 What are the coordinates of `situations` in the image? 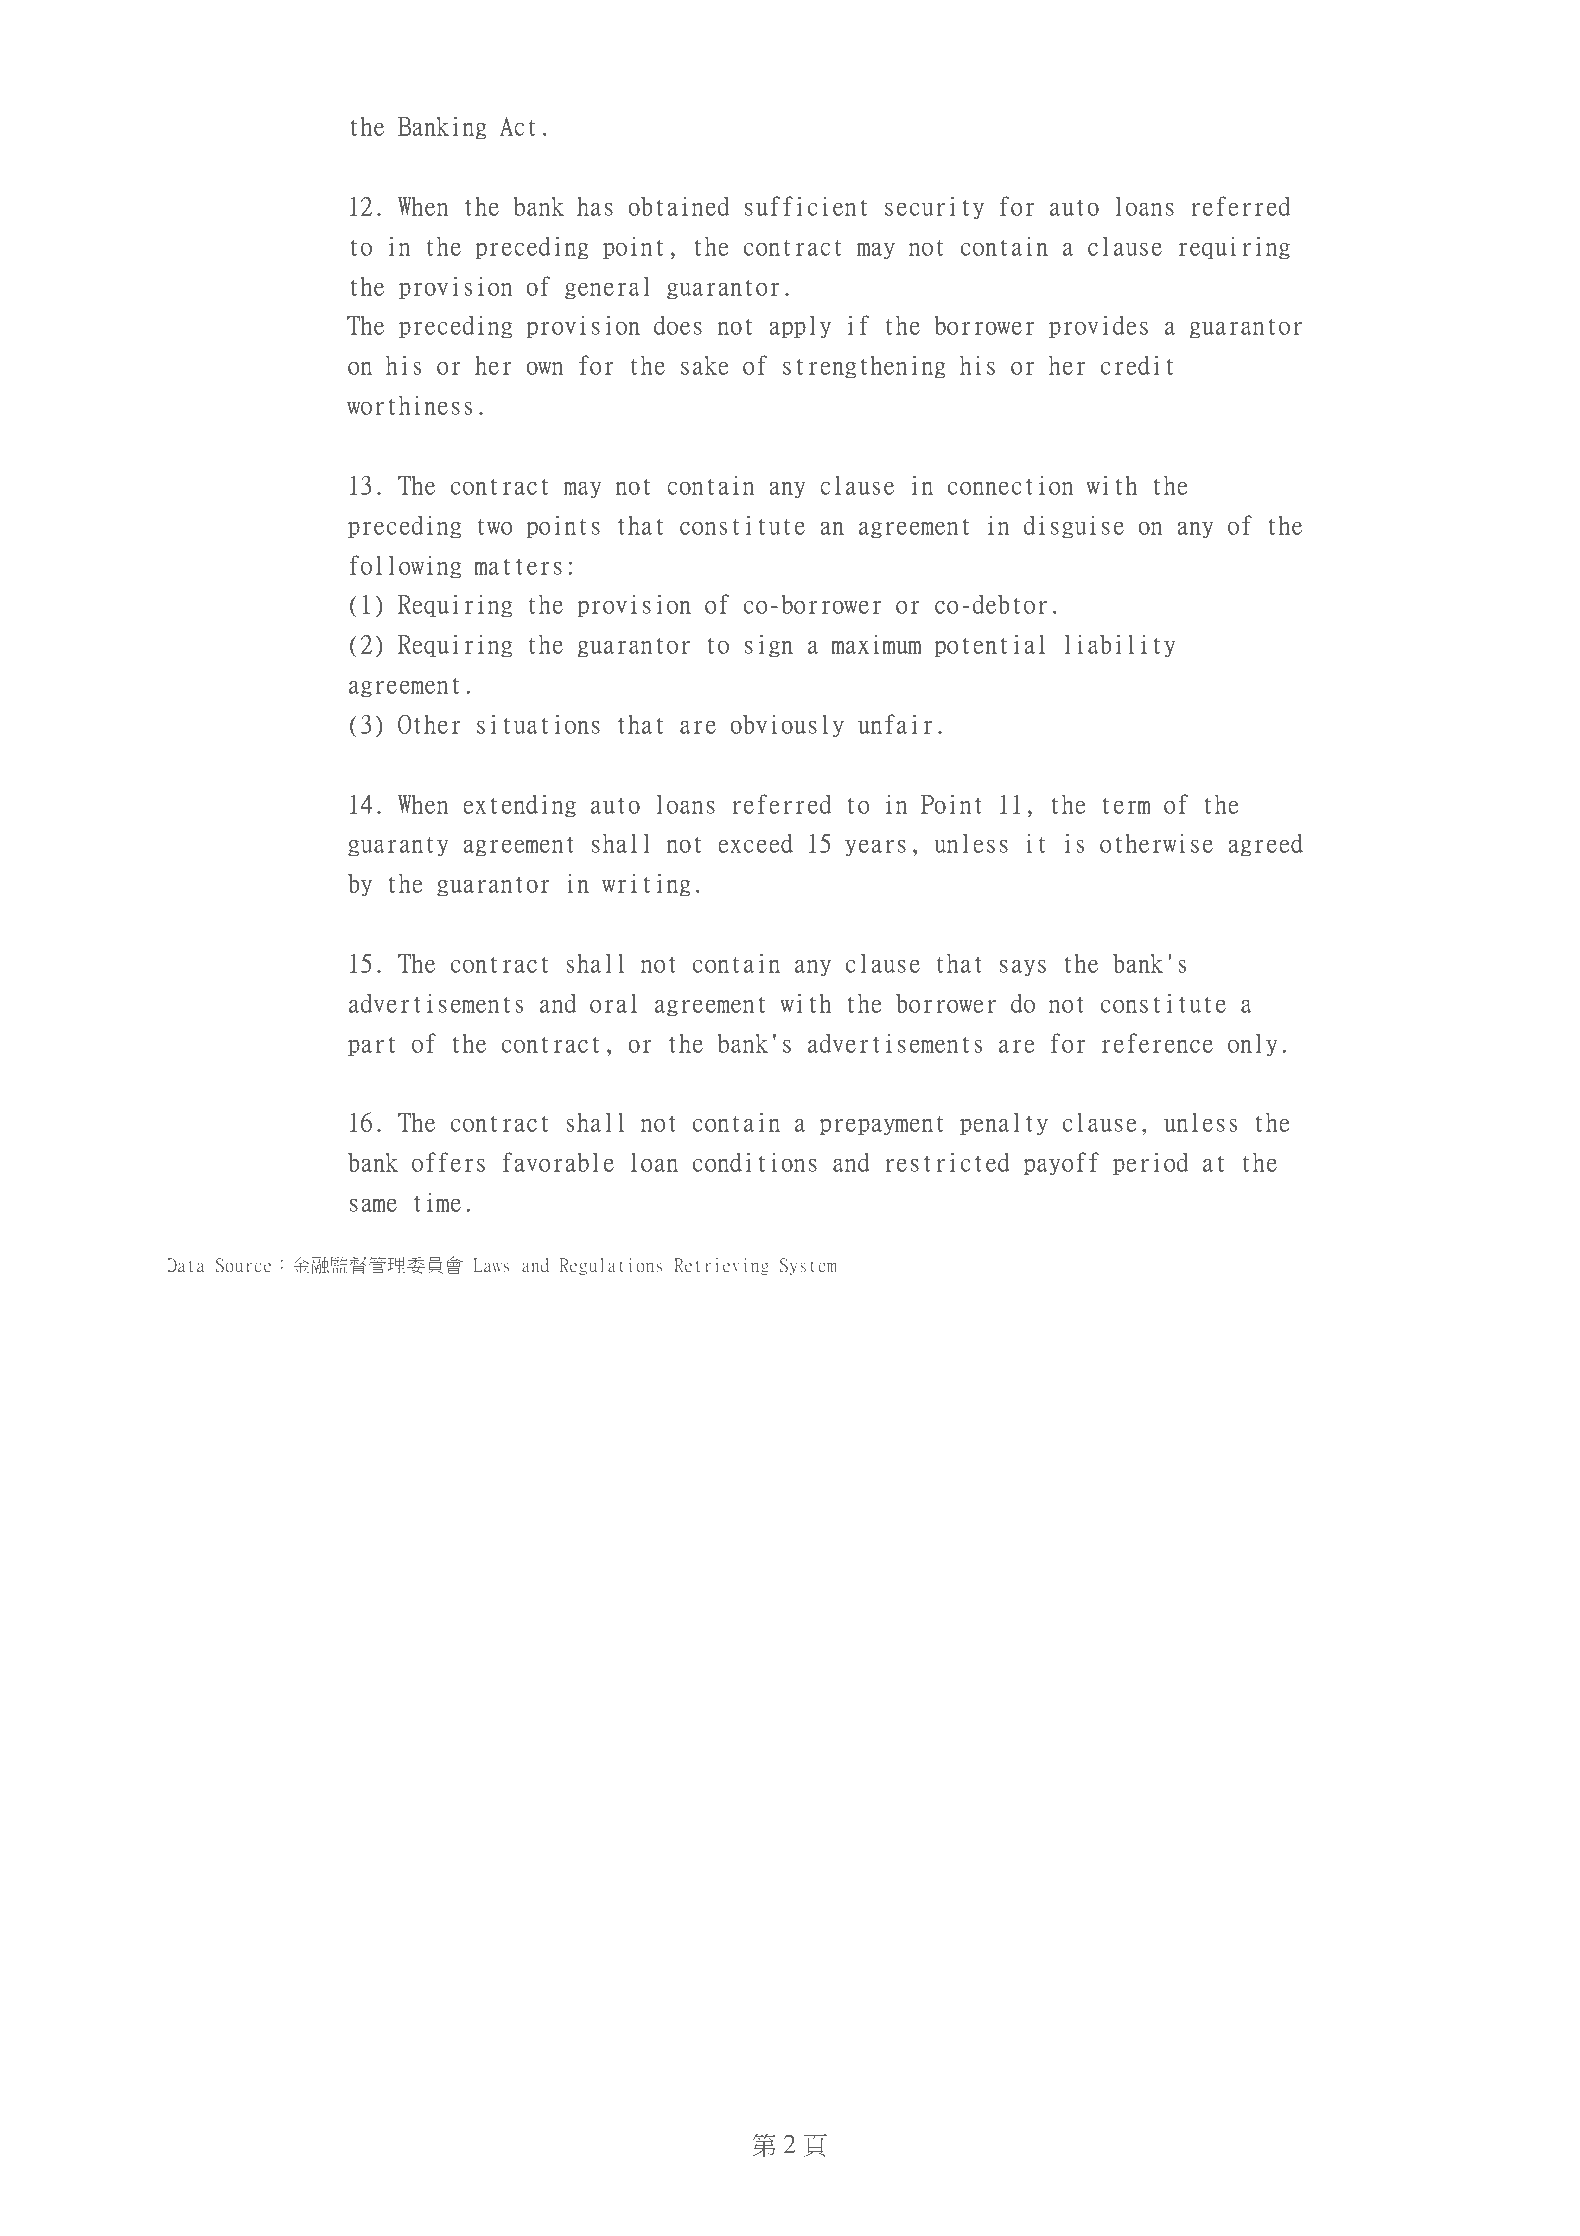 It's located at (538, 724).
